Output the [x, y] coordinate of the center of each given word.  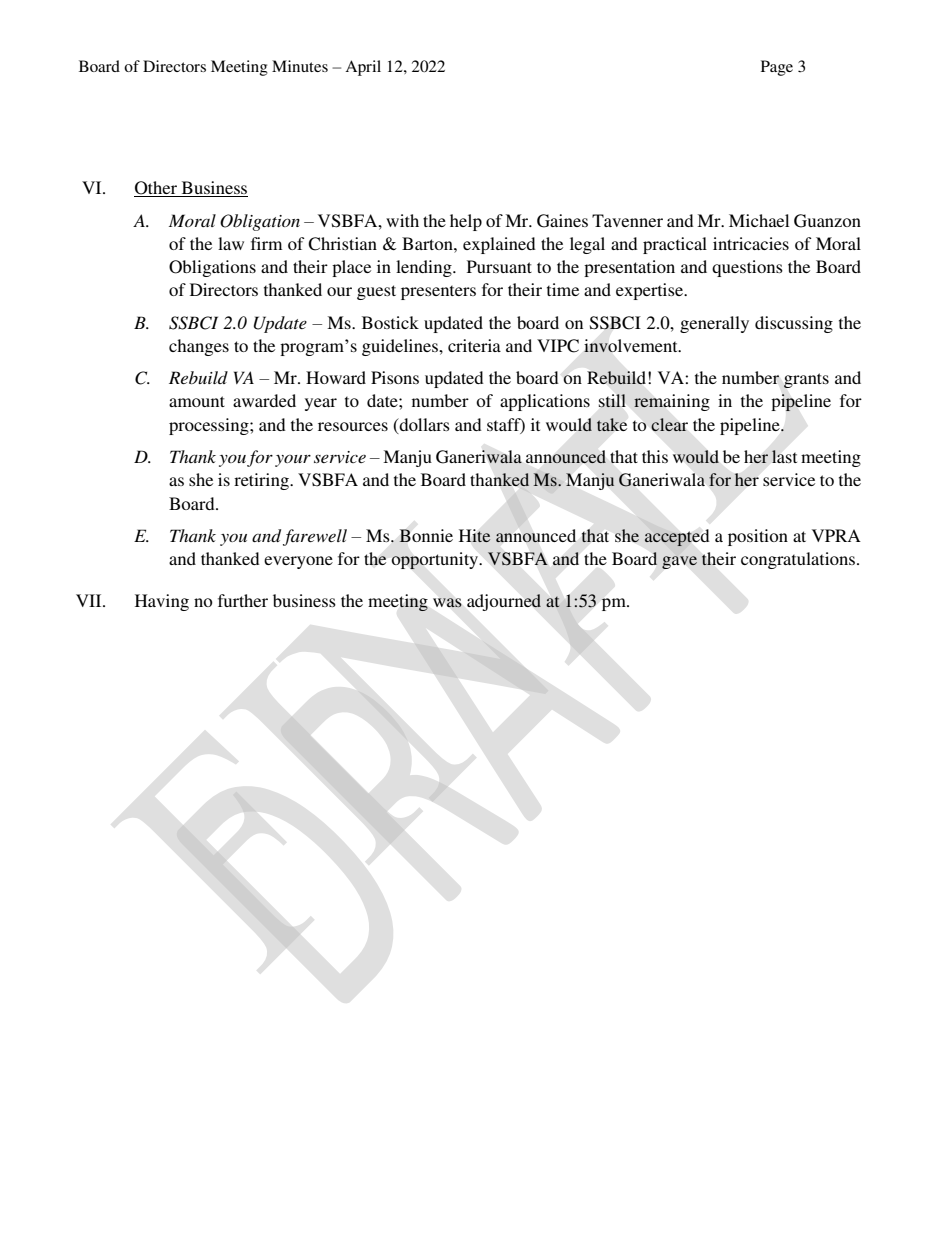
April [363, 68]
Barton [428, 243]
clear [669, 424]
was [447, 603]
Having [162, 602]
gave [679, 562]
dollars [423, 425]
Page [777, 68]
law [231, 243]
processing [210, 426]
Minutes [300, 66]
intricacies [751, 243]
